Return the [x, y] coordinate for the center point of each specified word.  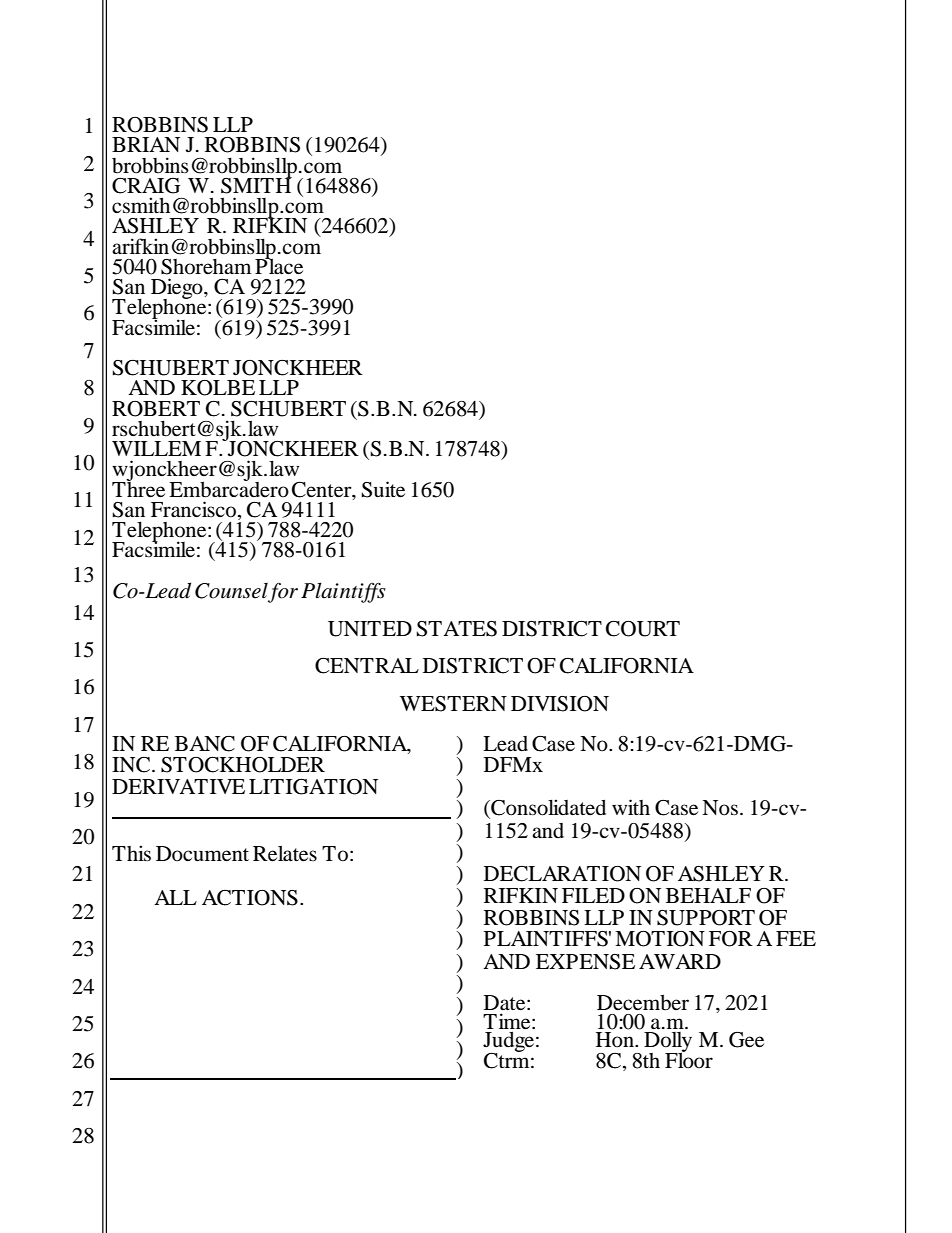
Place [279, 265]
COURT [643, 629]
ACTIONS [250, 898]
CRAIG [146, 186]
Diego [178, 290]
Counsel [232, 592]
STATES [457, 629]
